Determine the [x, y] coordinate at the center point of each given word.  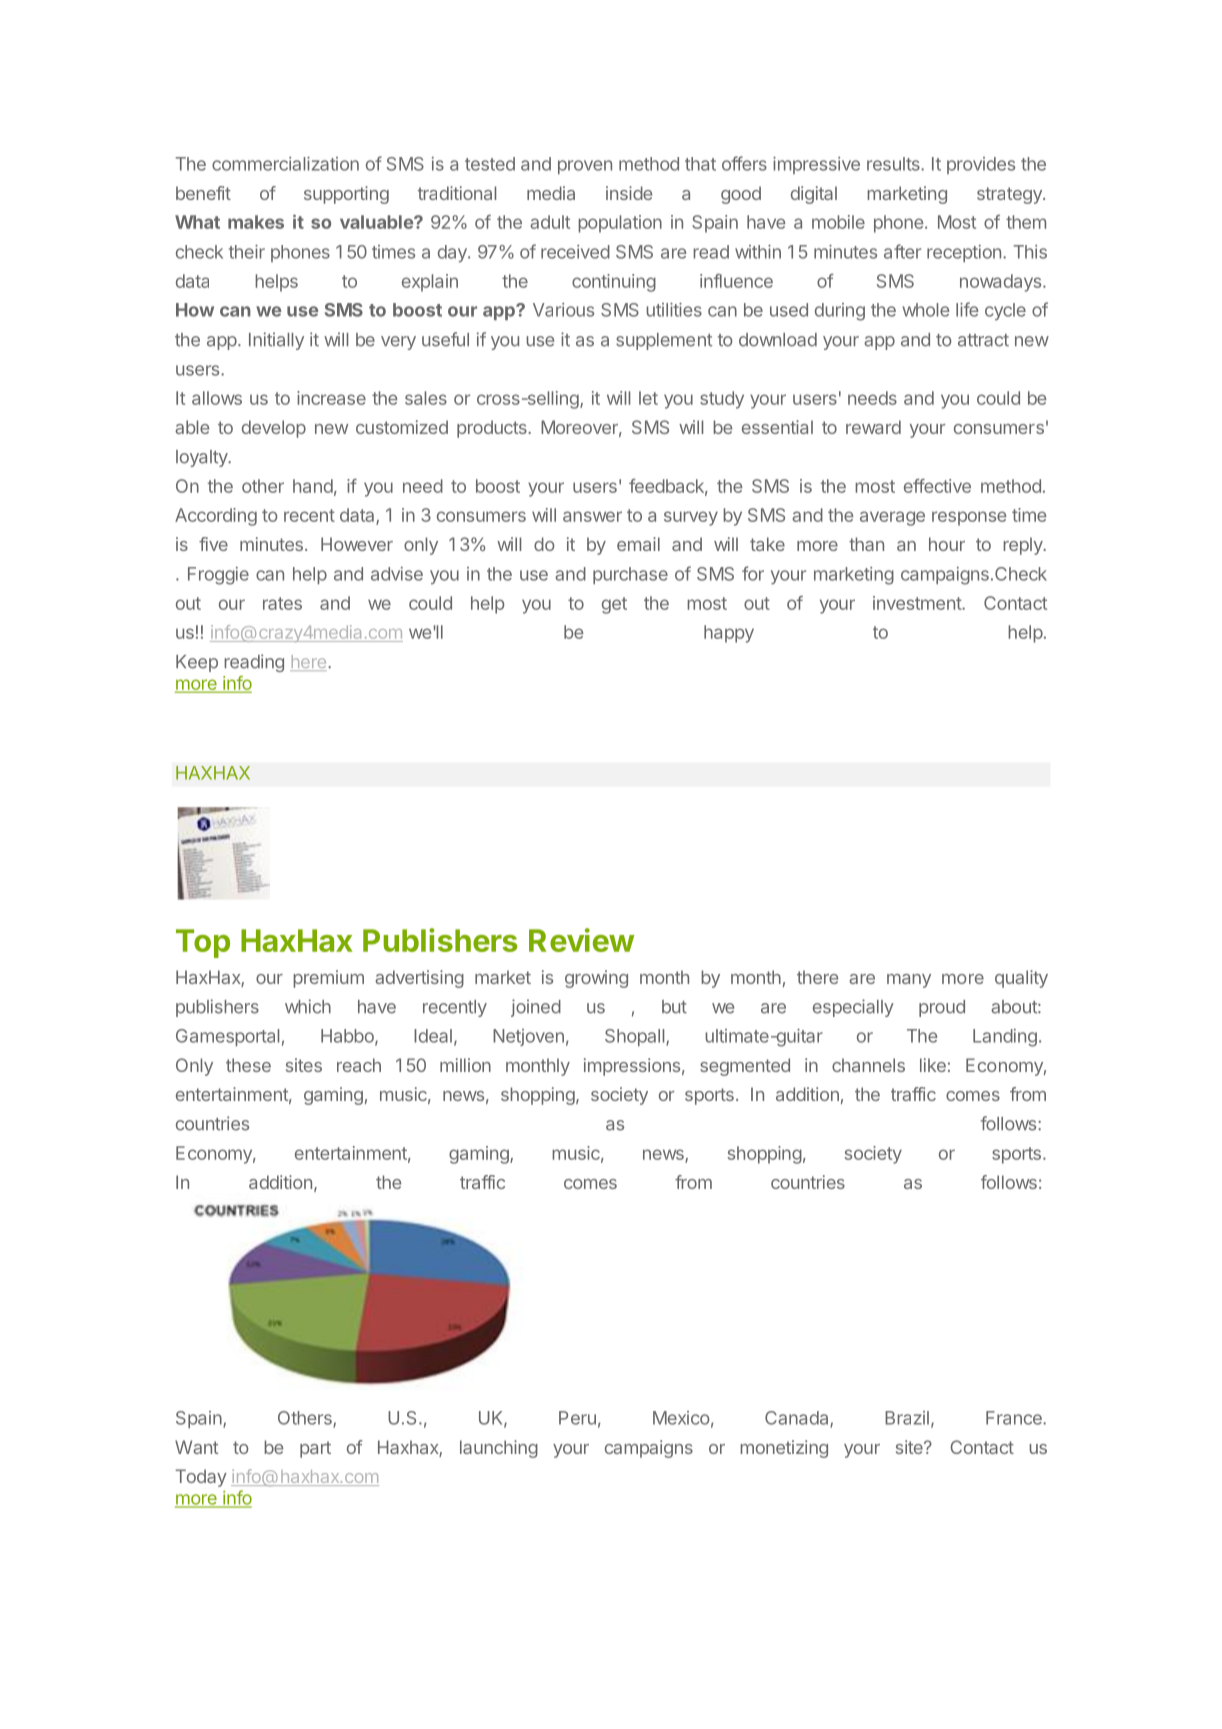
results [894, 164]
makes [256, 222]
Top [203, 943]
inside [629, 193]
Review [581, 940]
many [909, 981]
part [315, 1449]
